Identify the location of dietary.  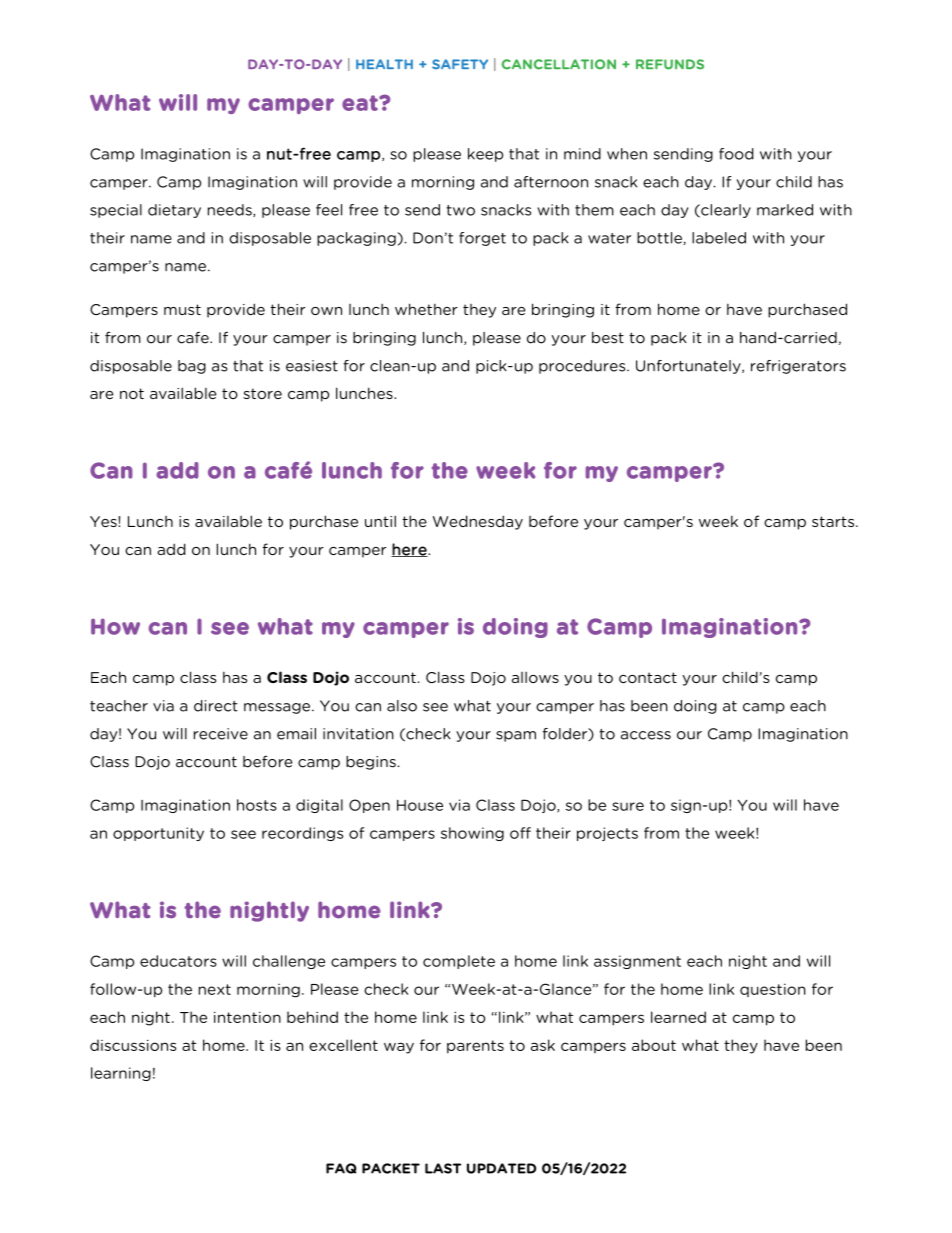
(174, 211).
